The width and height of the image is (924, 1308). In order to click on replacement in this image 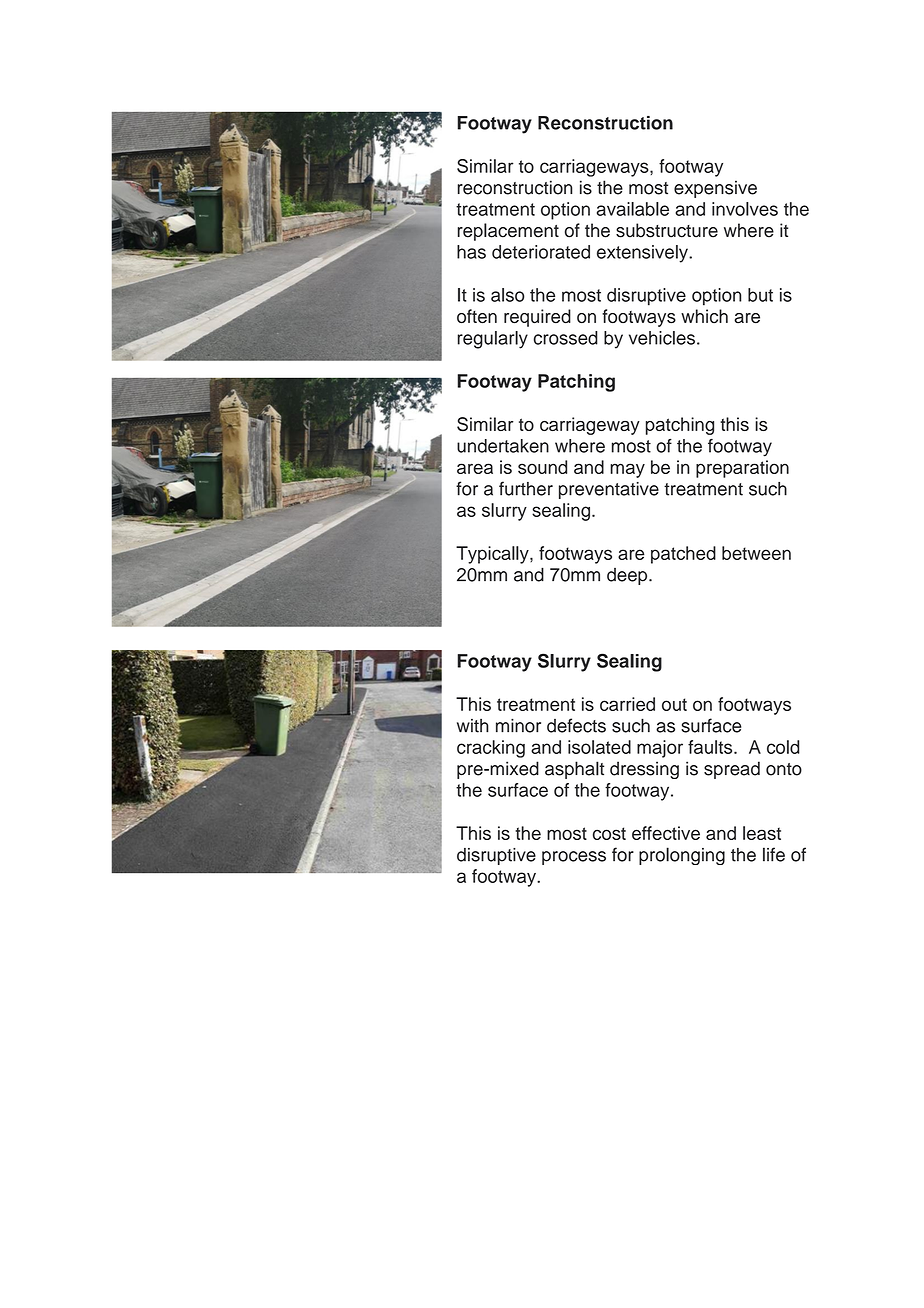, I will do `click(508, 232)`.
